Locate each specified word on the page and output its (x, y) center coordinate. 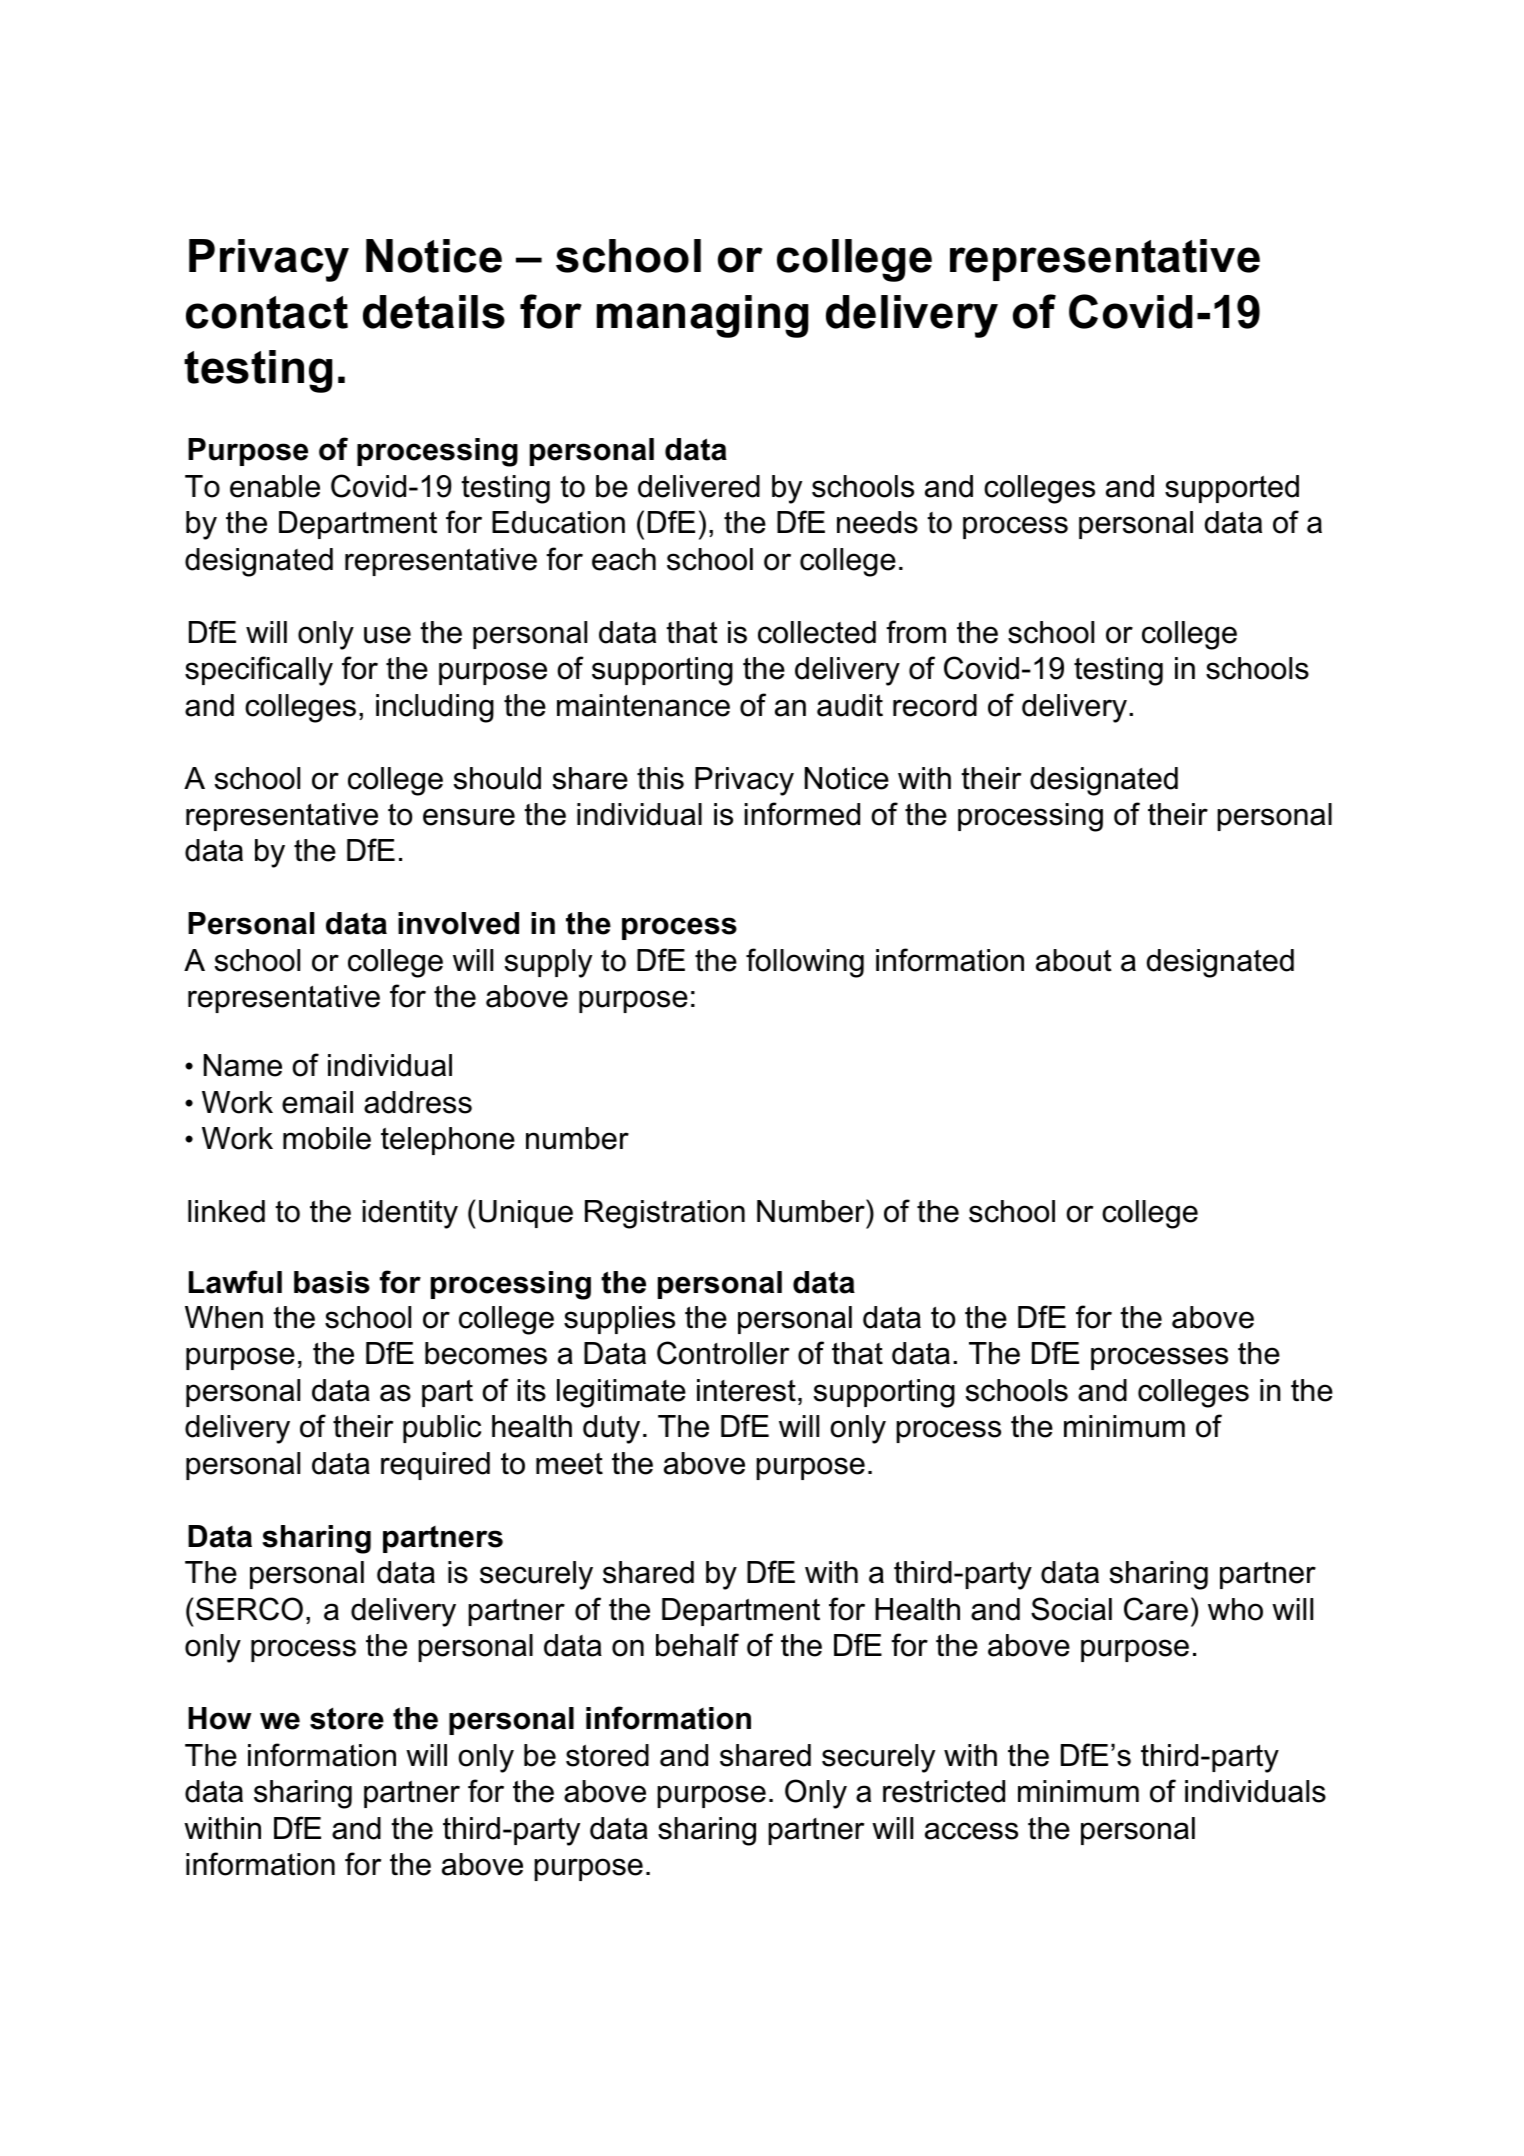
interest (746, 1390)
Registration (665, 1214)
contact (267, 312)
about (1074, 960)
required (435, 1466)
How (220, 1718)
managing (702, 316)
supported (1232, 489)
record (935, 705)
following (805, 963)
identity (410, 1214)
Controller (723, 1353)
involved (458, 923)
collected (817, 632)
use (387, 635)
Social (1071, 1609)
